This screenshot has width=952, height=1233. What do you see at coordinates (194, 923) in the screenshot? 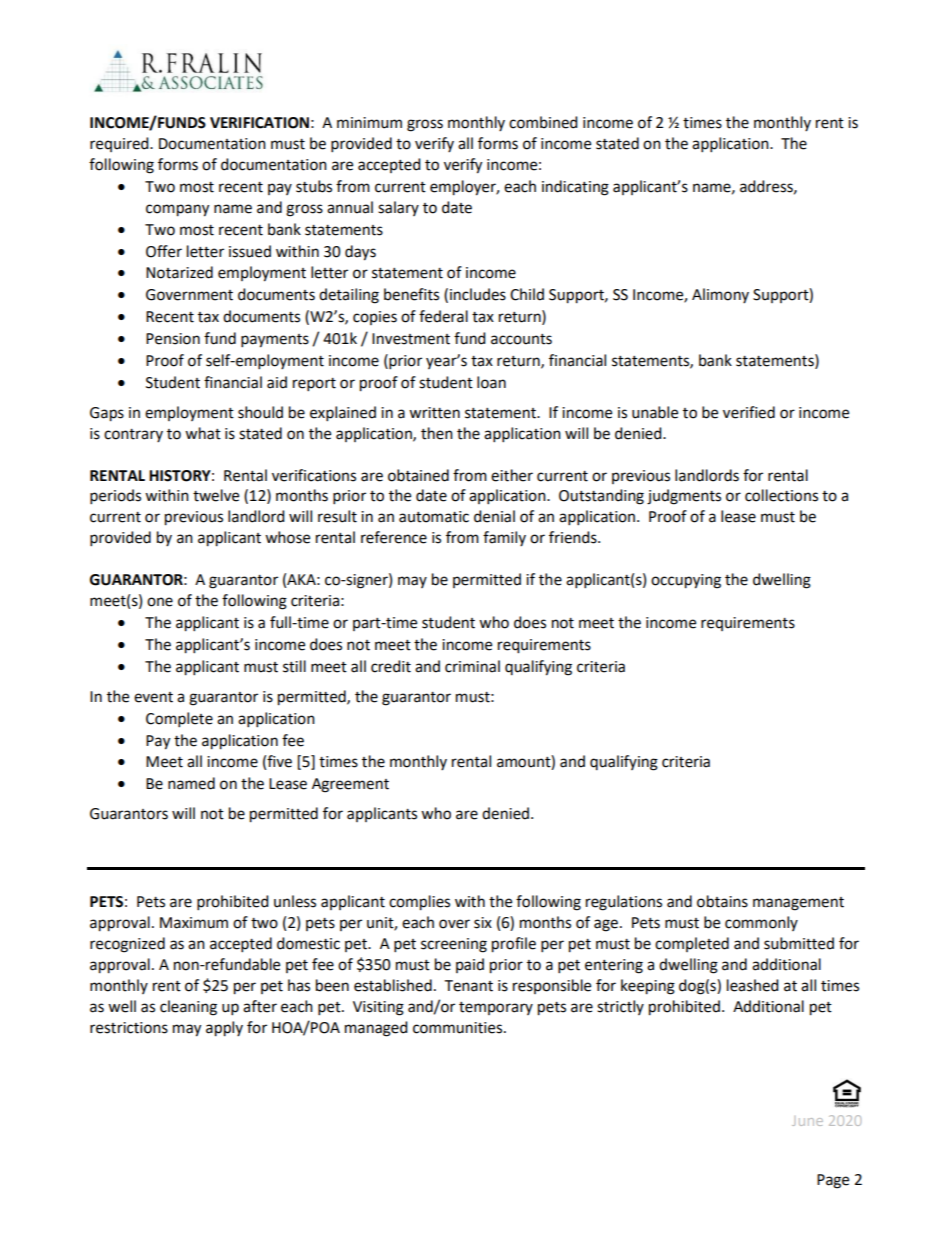
I see `Maximum` at bounding box center [194, 923].
